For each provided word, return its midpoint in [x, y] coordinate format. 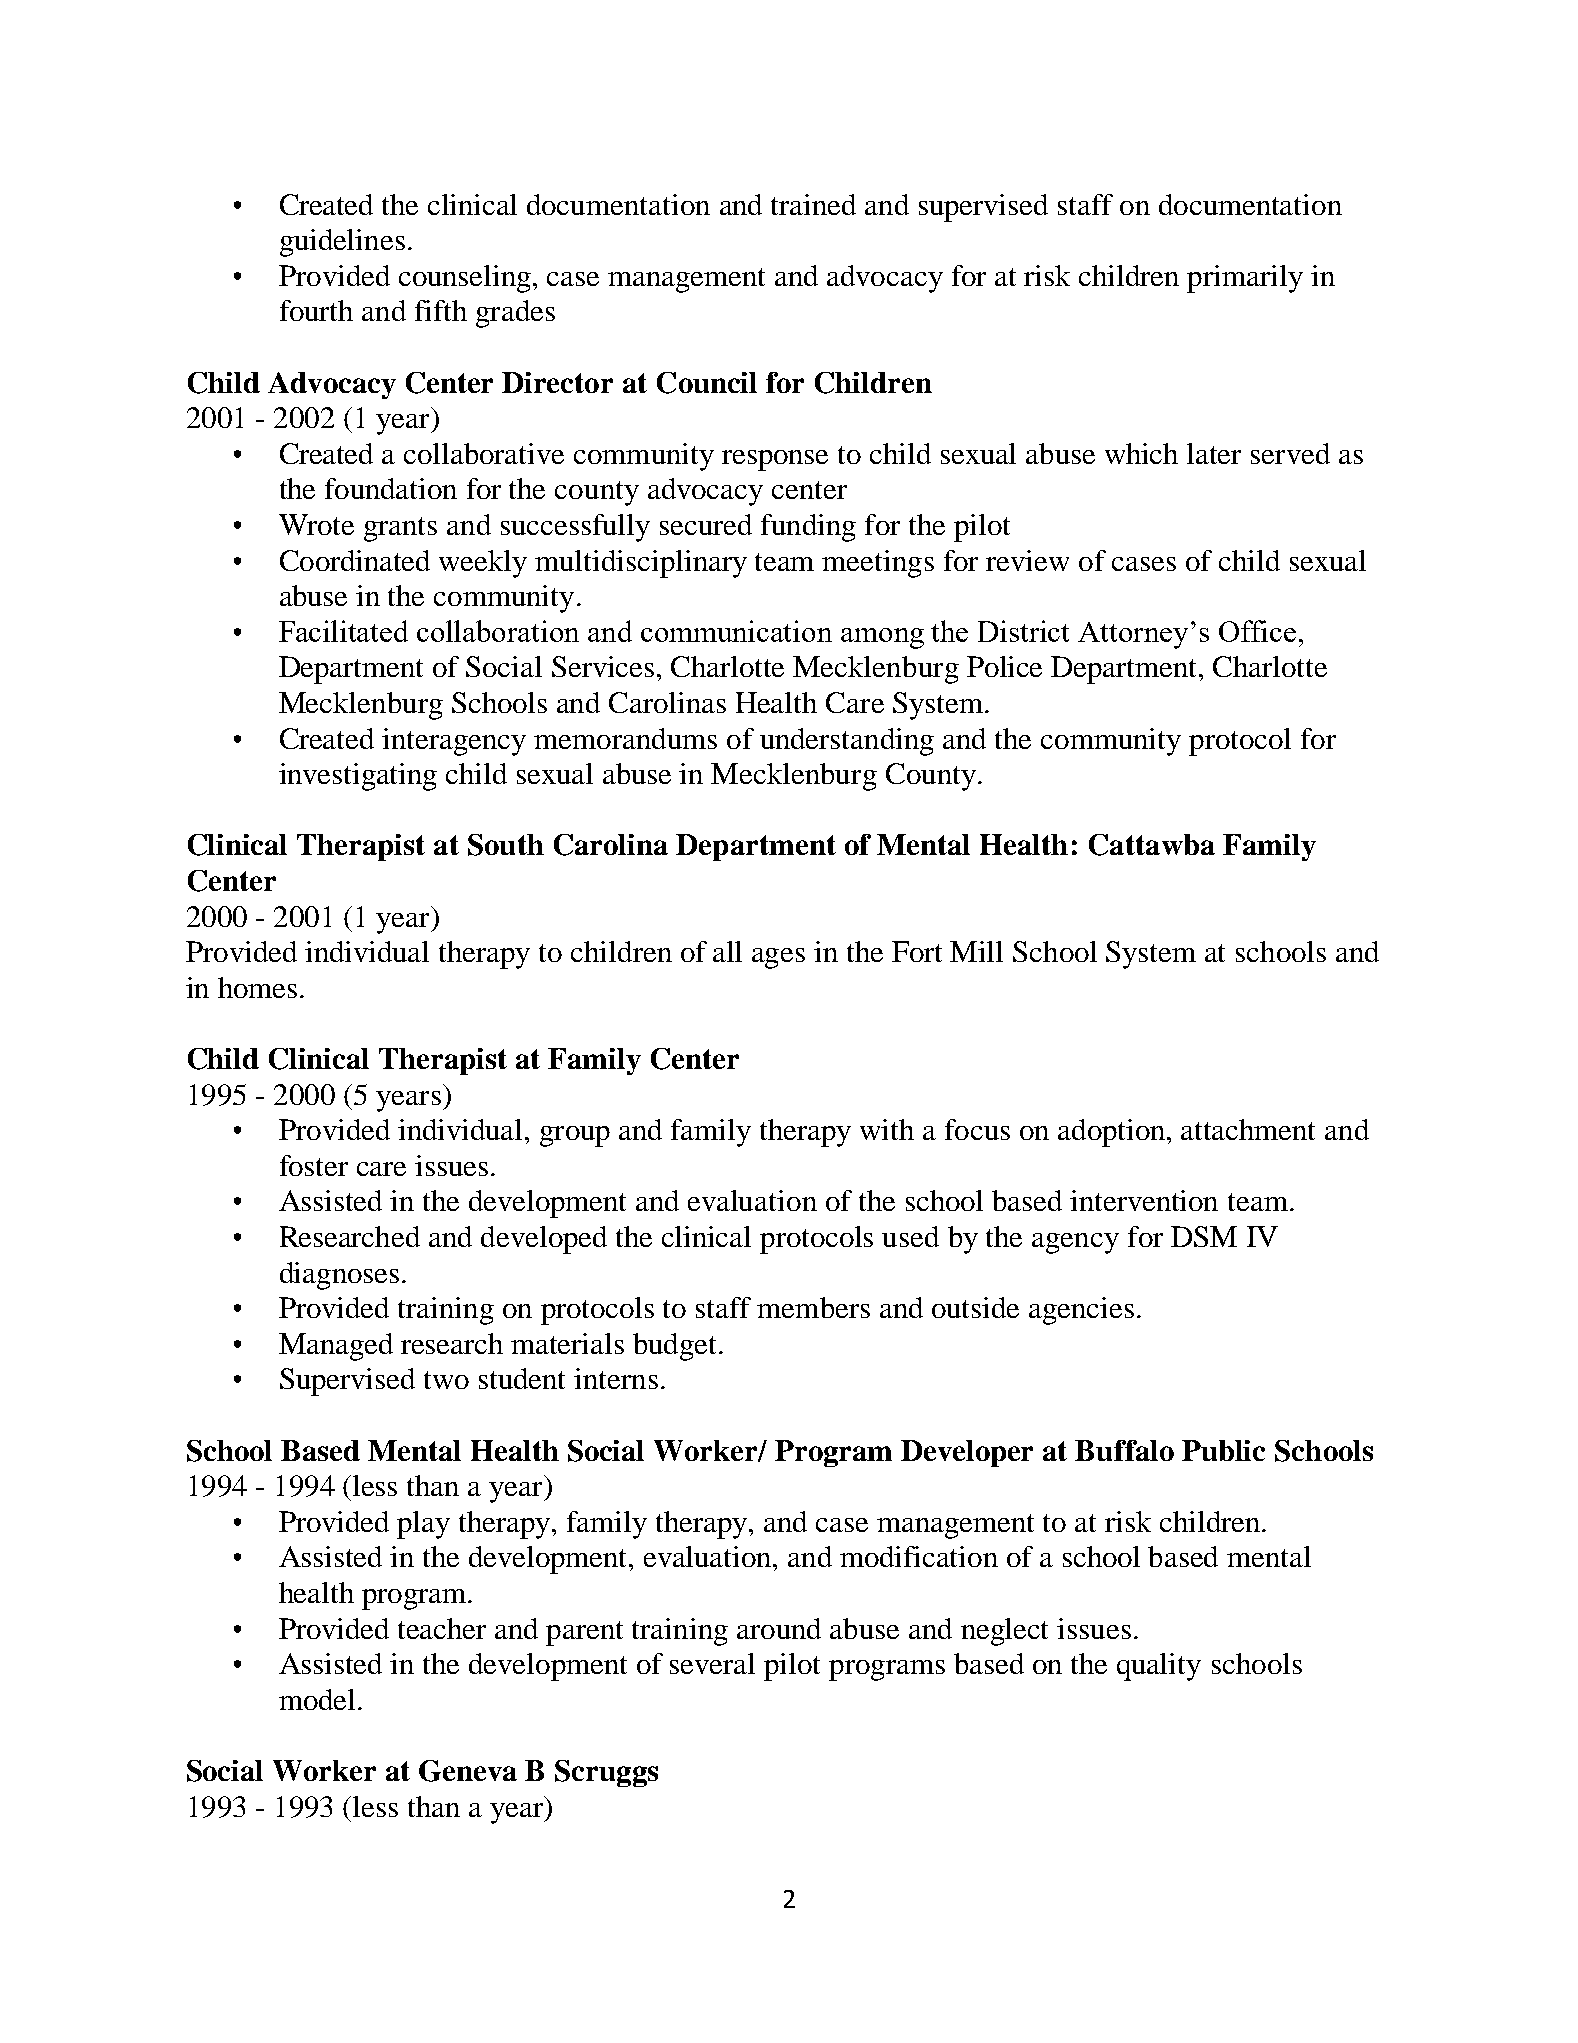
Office [1257, 631]
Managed [336, 1347]
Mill [976, 951]
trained [813, 204]
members [813, 1307]
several [712, 1663]
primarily [1245, 279]
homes [257, 987]
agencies [1081, 1311]
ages [778, 958]
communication [736, 631]
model [317, 1699]
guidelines [342, 243]
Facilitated [343, 631]
